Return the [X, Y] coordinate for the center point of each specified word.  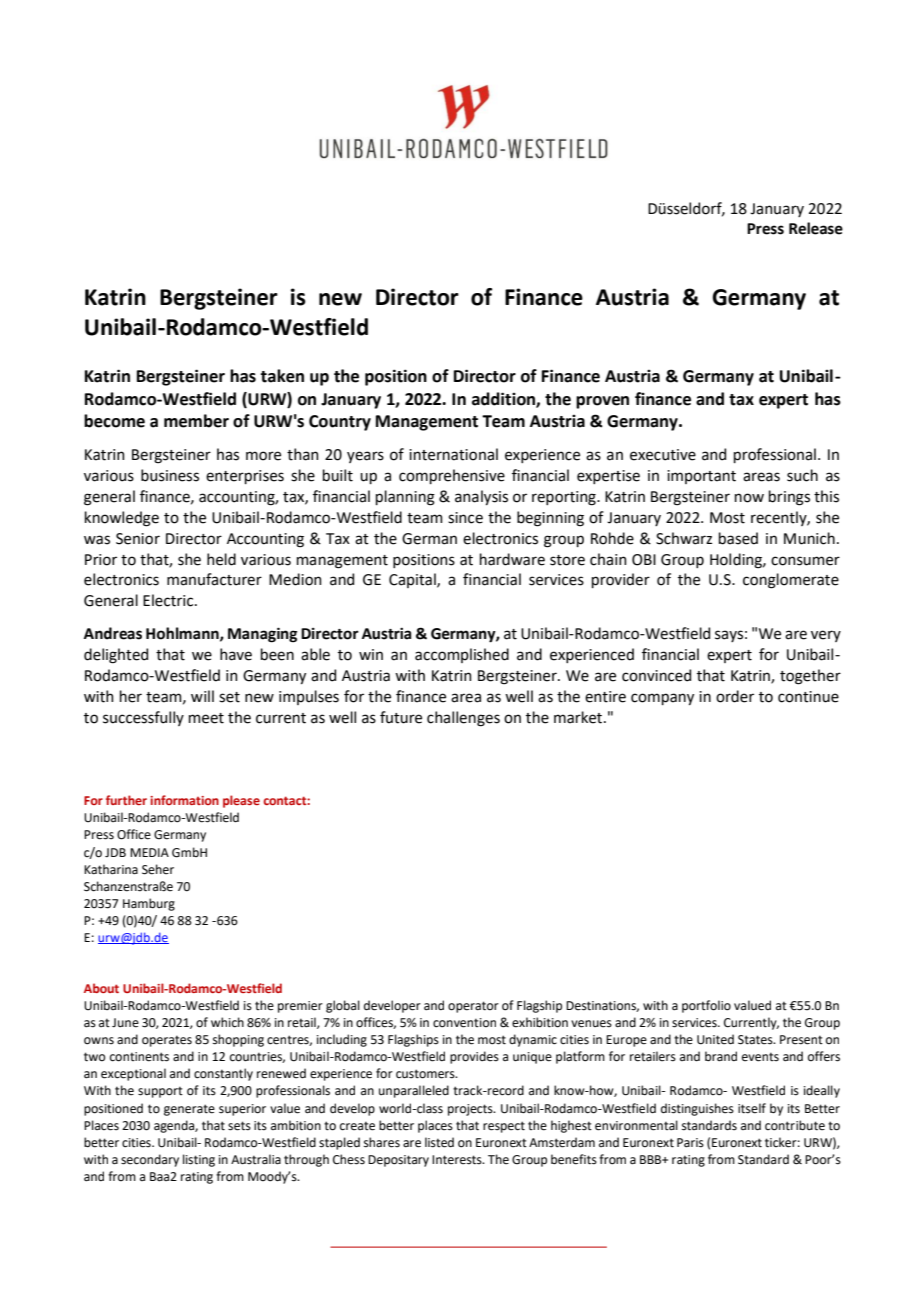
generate [189, 1110]
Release [816, 228]
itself [752, 1108]
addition [504, 399]
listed [439, 1142]
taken [282, 376]
